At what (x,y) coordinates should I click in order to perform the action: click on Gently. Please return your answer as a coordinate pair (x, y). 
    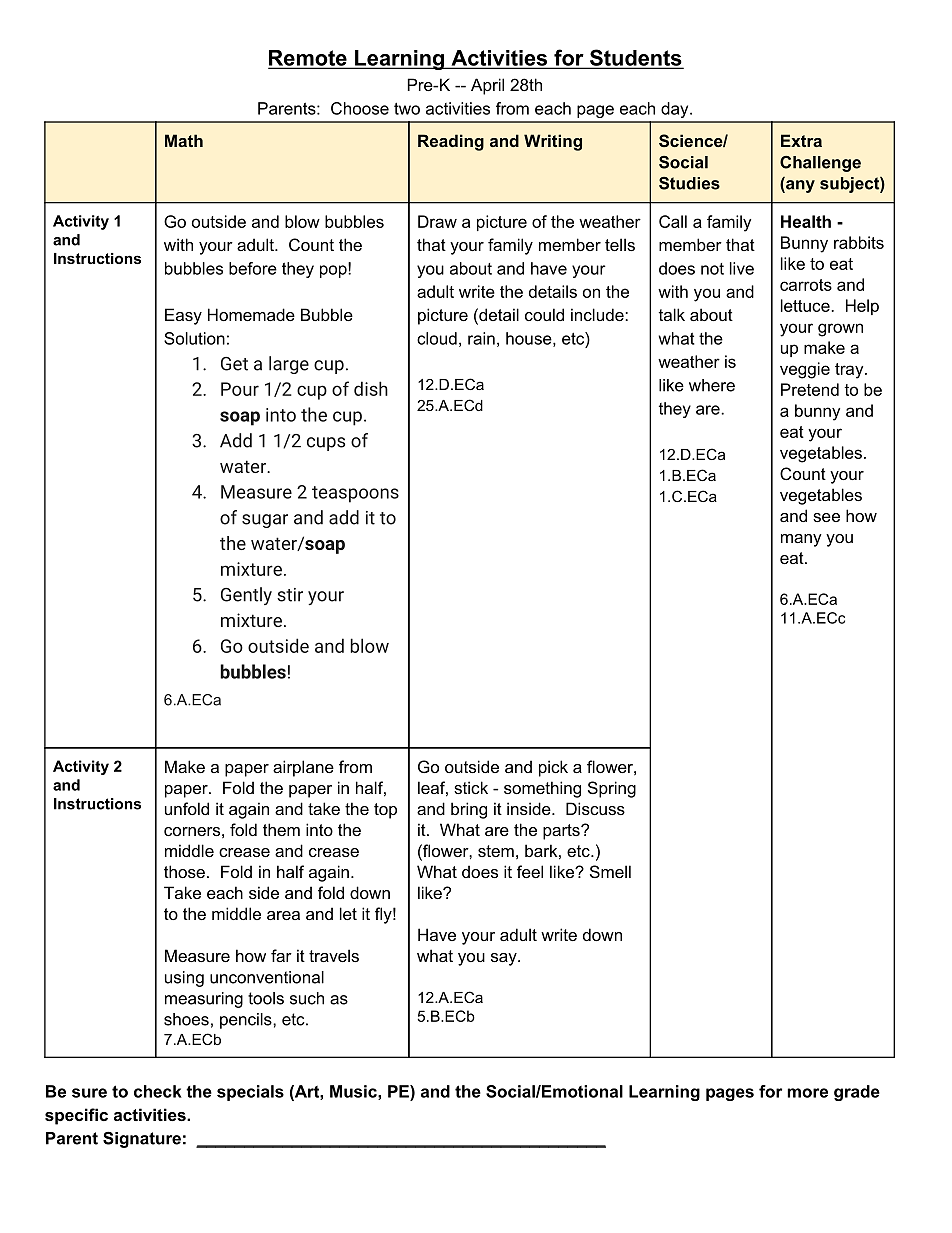
    Looking at the image, I should click on (246, 596).
